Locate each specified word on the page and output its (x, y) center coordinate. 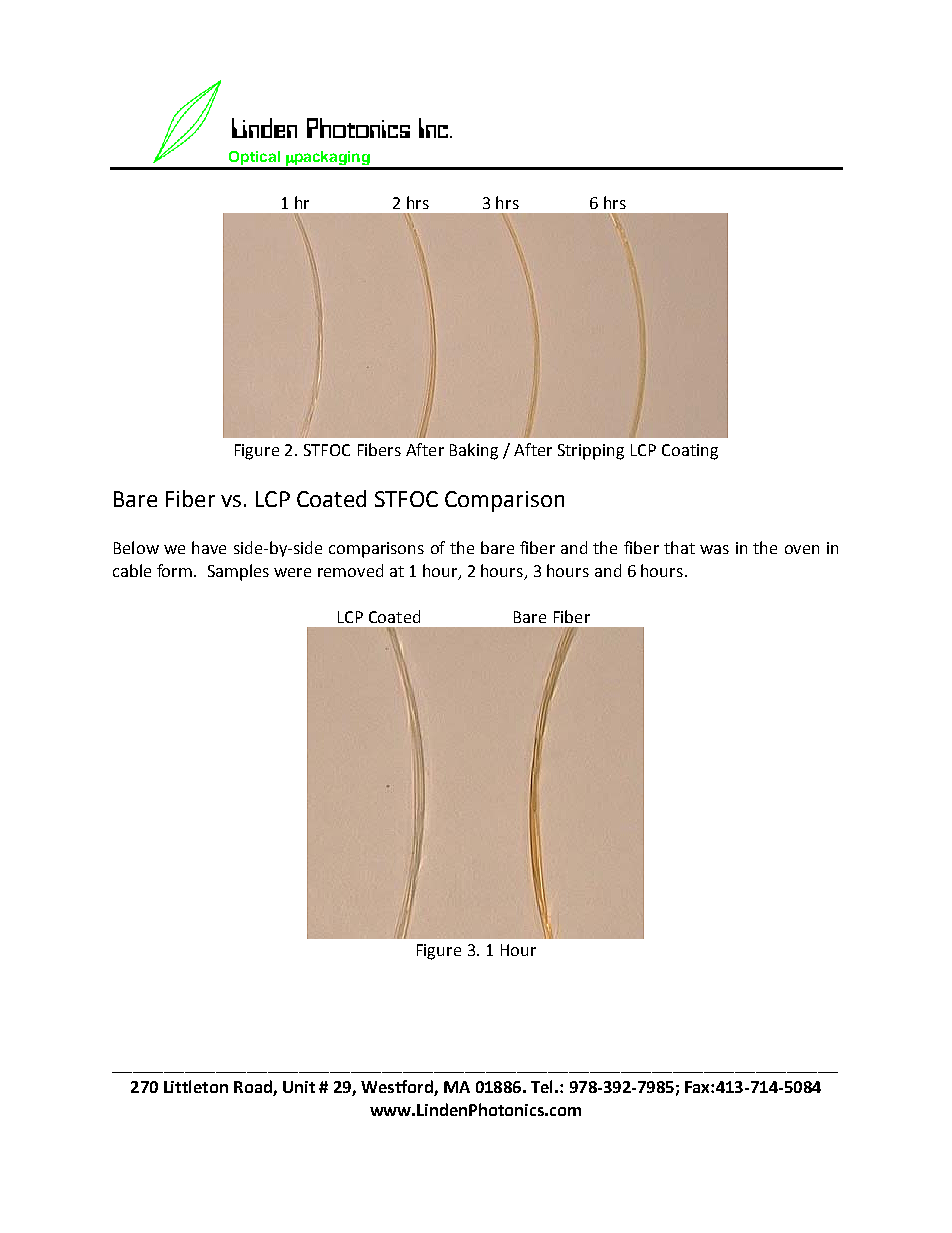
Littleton (196, 1086)
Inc (435, 128)
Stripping (591, 452)
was (714, 549)
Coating (690, 452)
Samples (238, 572)
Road (254, 1088)
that (679, 547)
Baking (474, 451)
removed (350, 570)
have (209, 547)
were (292, 572)
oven (802, 549)
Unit (299, 1087)
